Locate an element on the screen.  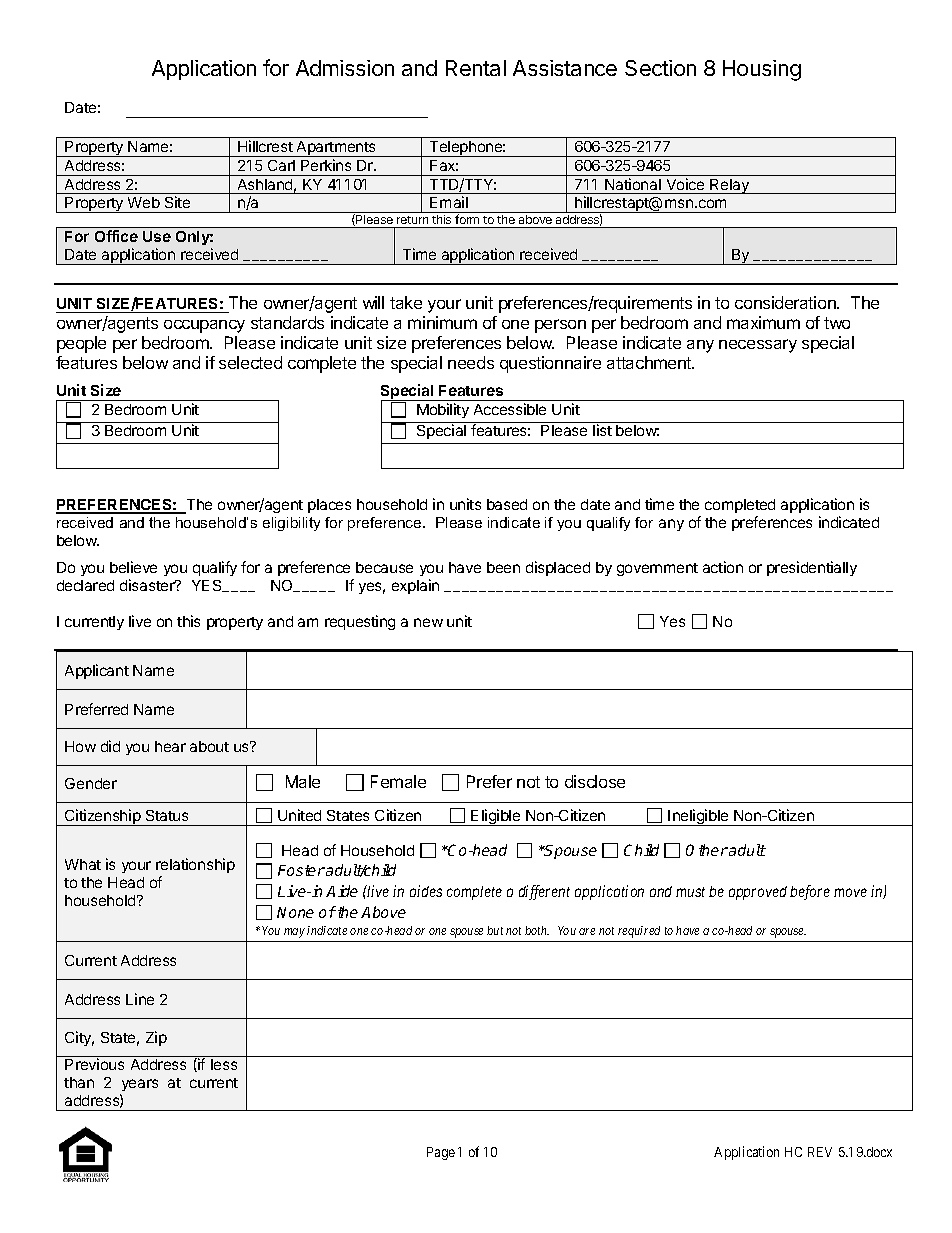
Admission is located at coordinates (345, 68).
